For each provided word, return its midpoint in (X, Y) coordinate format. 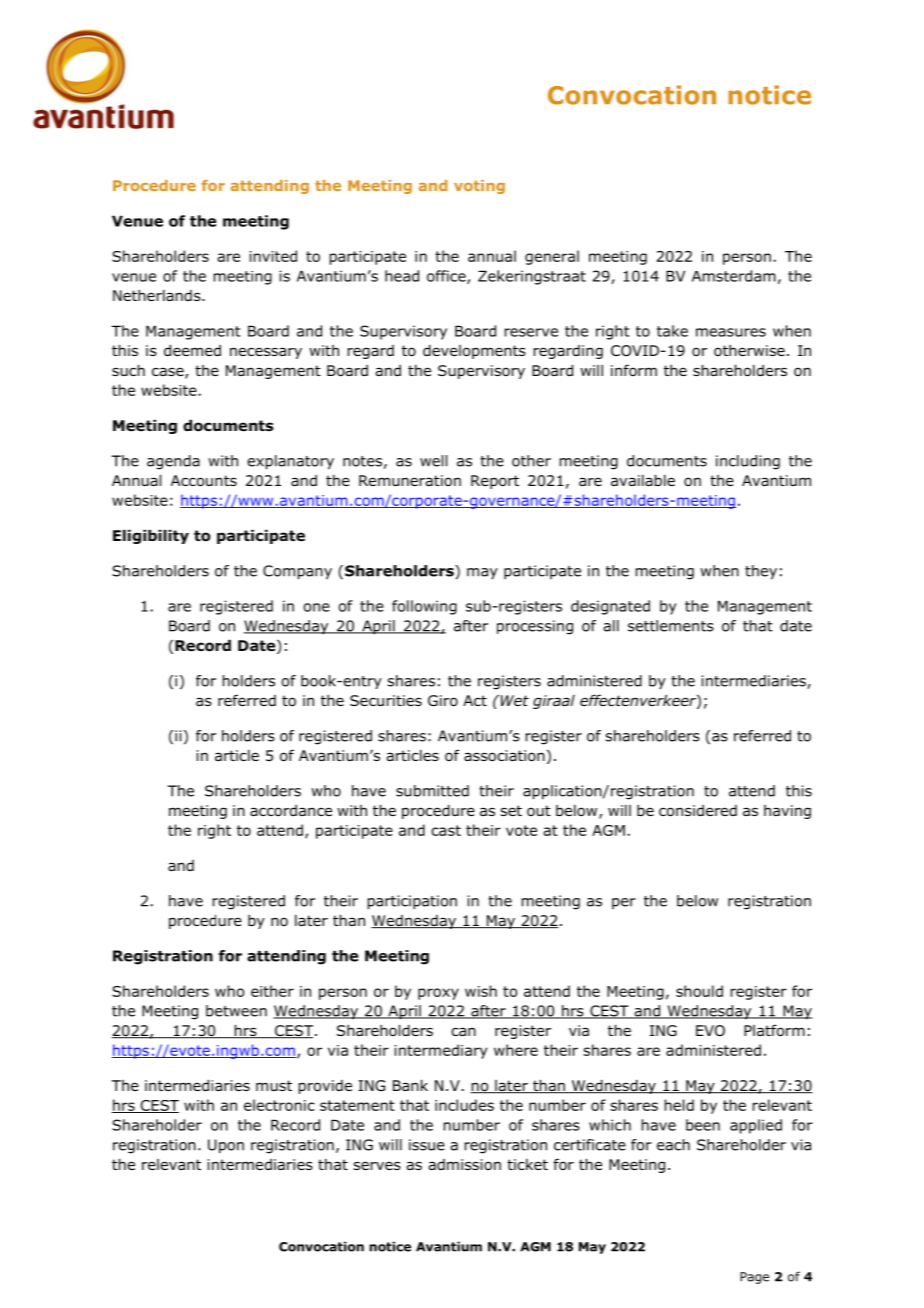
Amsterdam (734, 276)
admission (464, 1165)
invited (273, 256)
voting (479, 187)
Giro (443, 701)
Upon (226, 1146)
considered (698, 811)
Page (754, 1278)
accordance (291, 810)
